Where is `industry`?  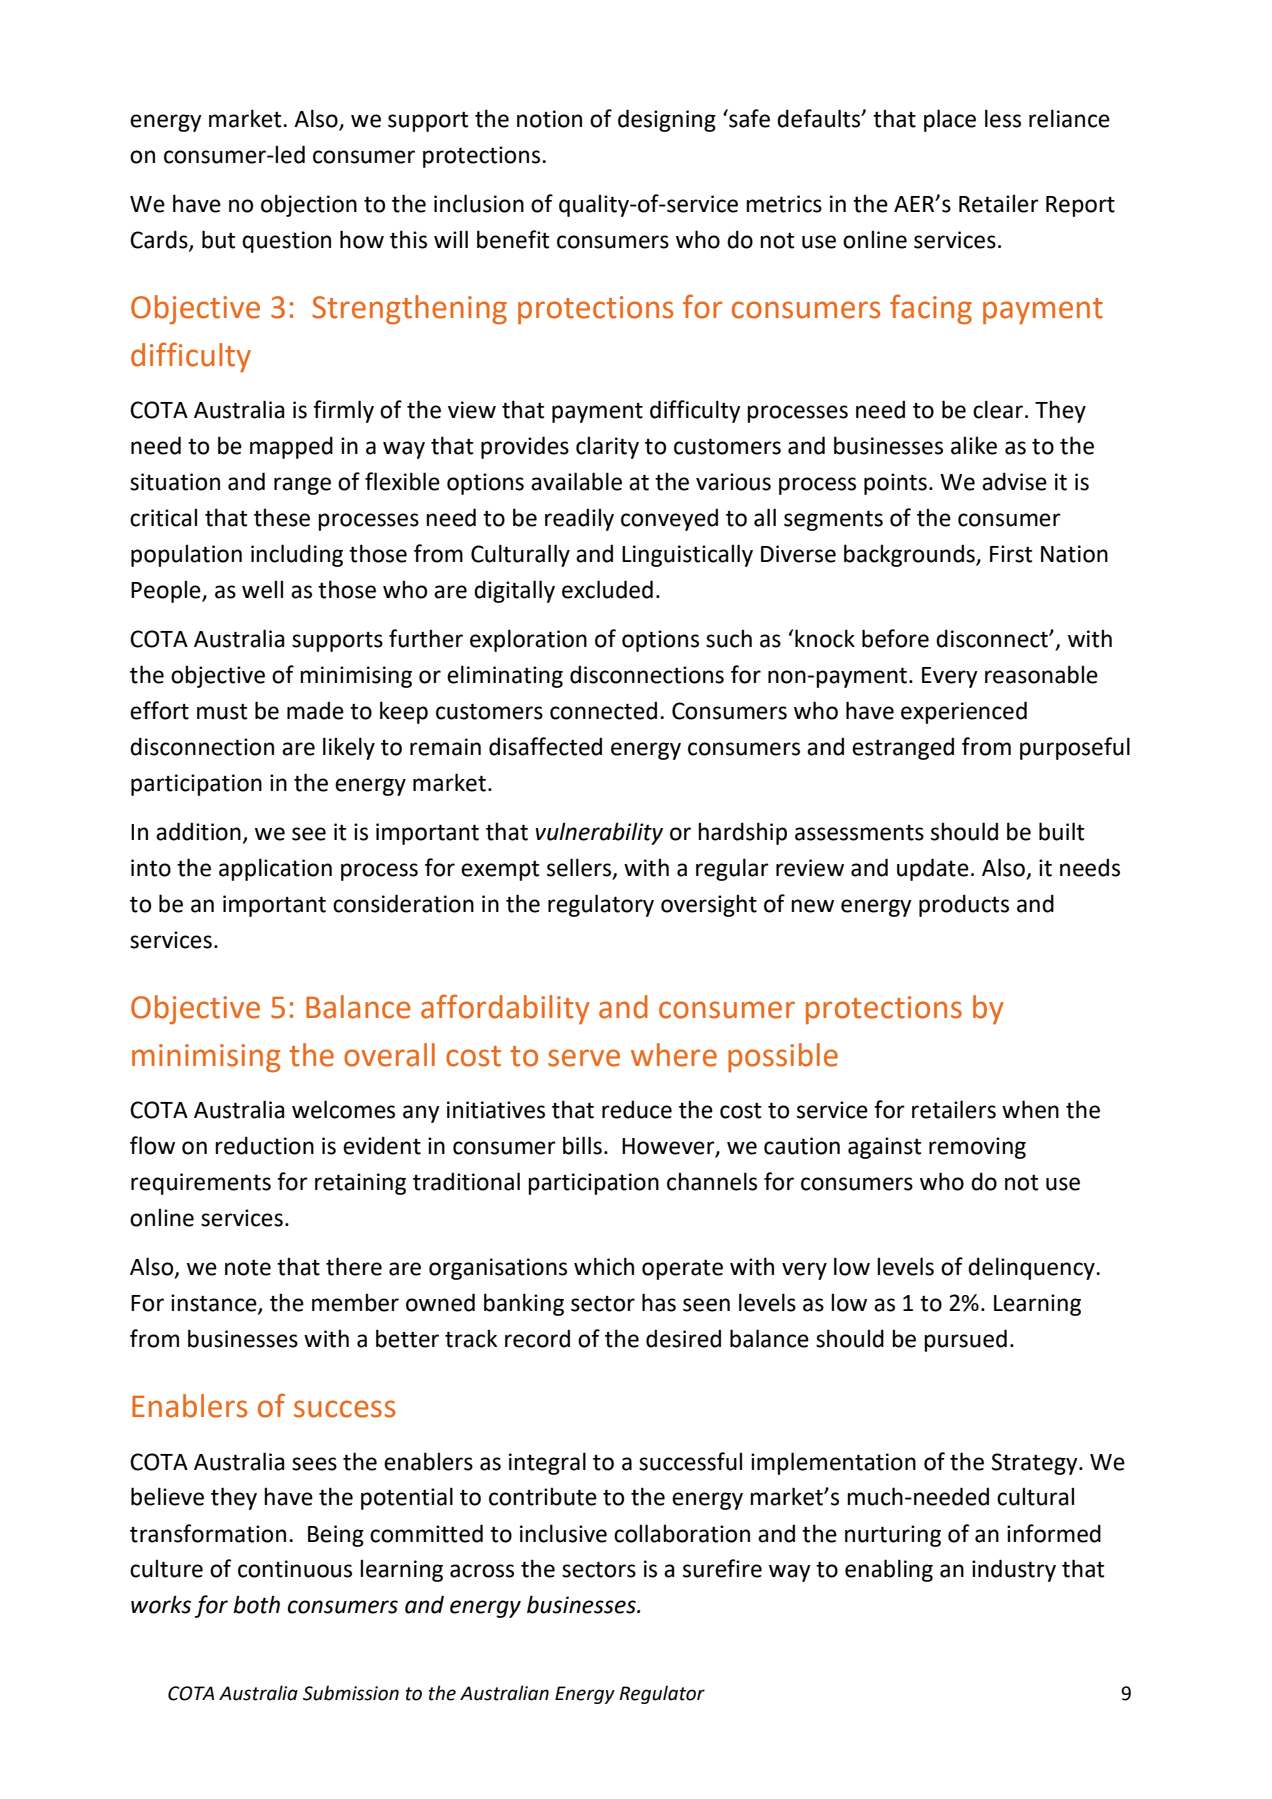
industry is located at coordinates (1014, 1570).
